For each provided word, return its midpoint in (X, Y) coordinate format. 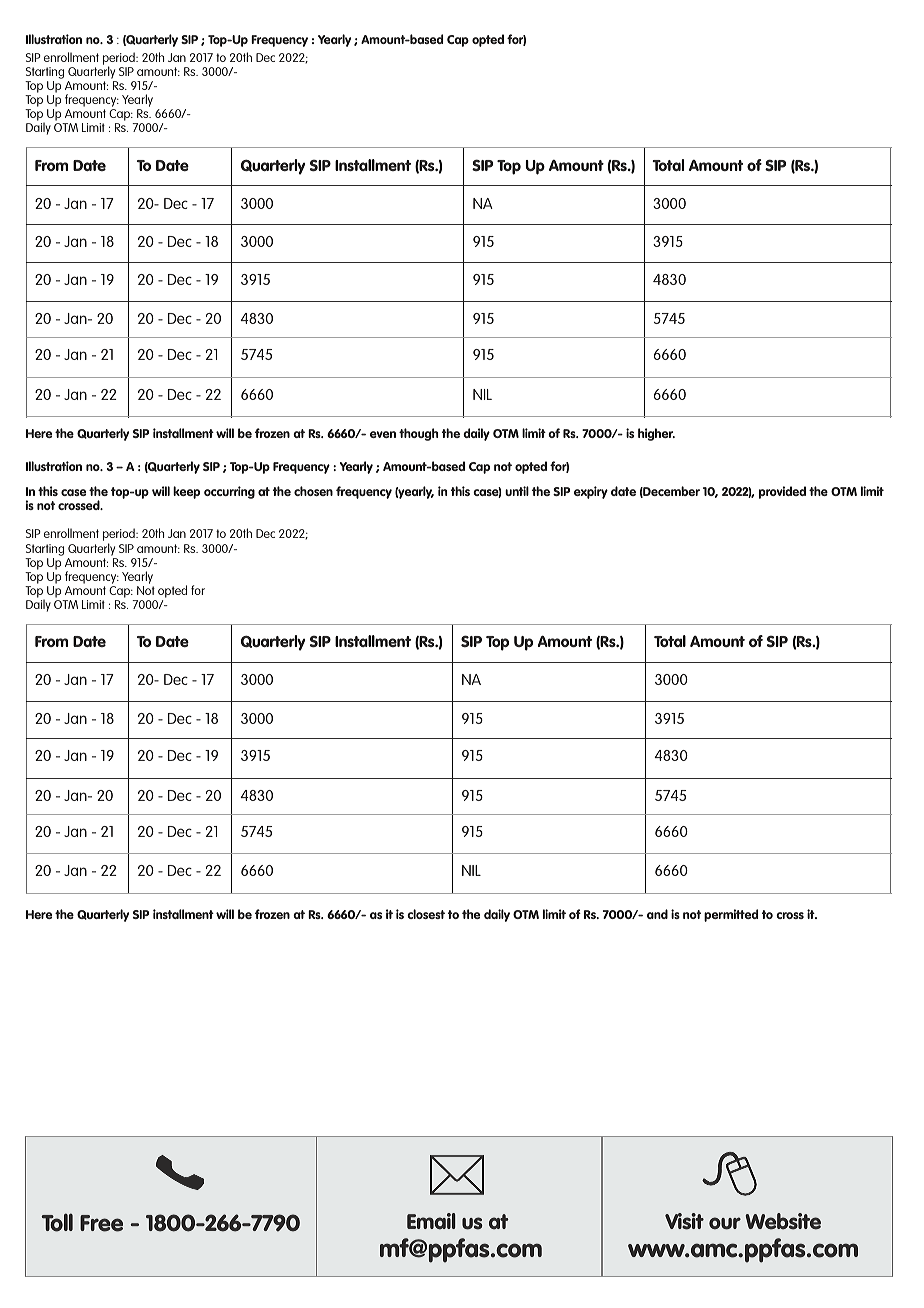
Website (783, 1221)
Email (431, 1221)
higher (656, 434)
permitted (731, 915)
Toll (57, 1222)
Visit (684, 1221)
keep (186, 492)
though (418, 434)
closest (426, 914)
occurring (229, 492)
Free (101, 1223)
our (725, 1223)
